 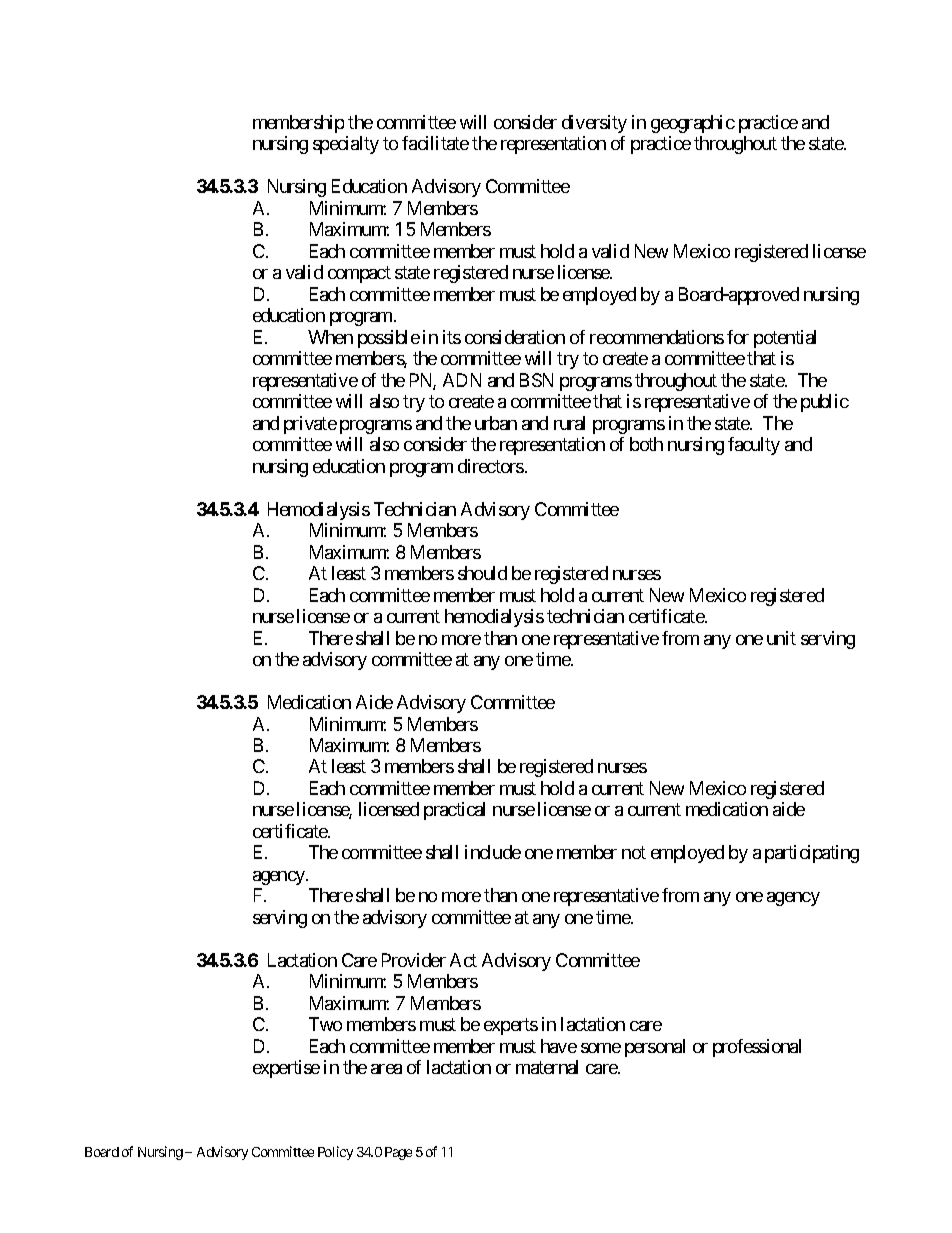 I want to click on unit, so click(x=781, y=638).
